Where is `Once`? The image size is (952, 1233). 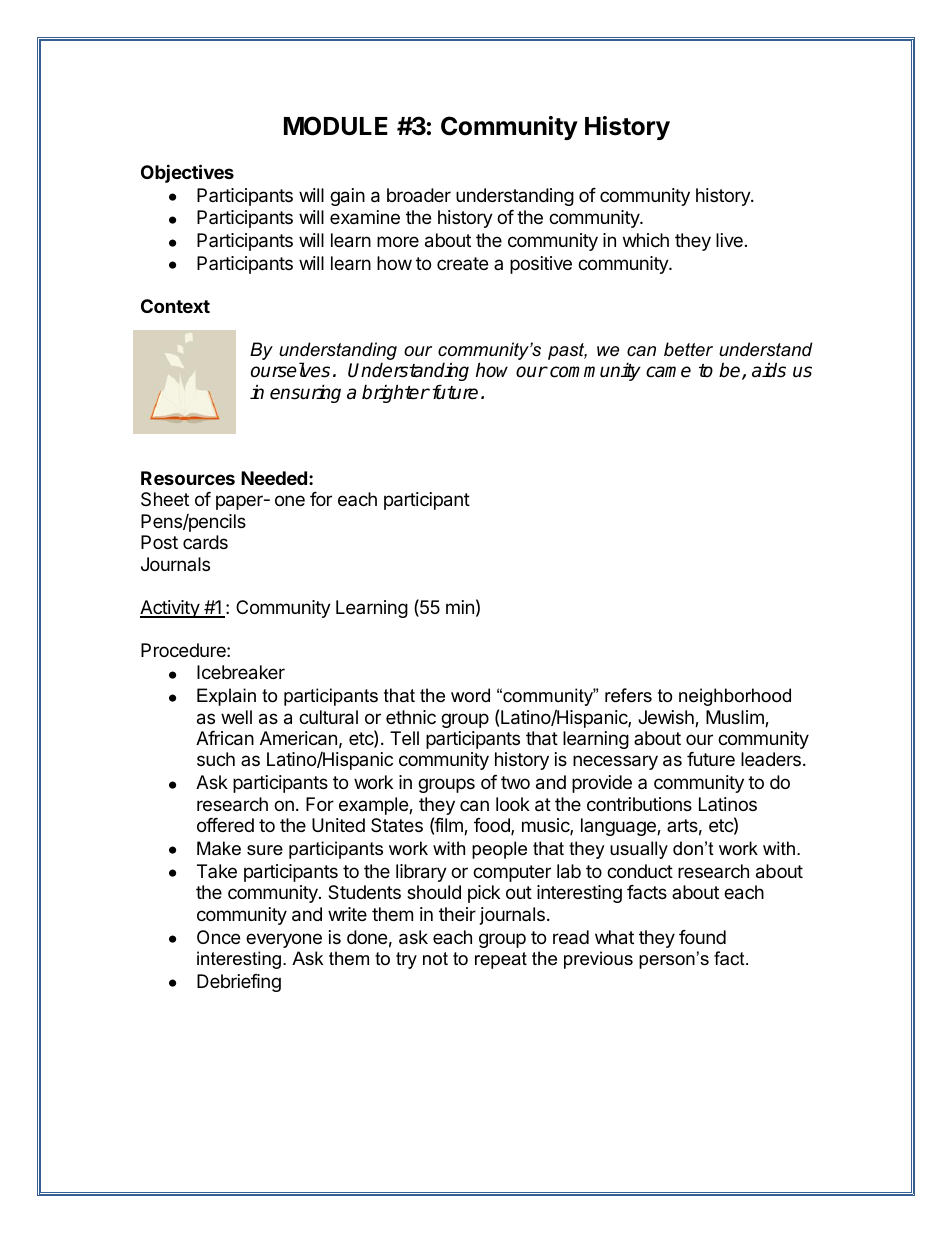 Once is located at coordinates (218, 937).
